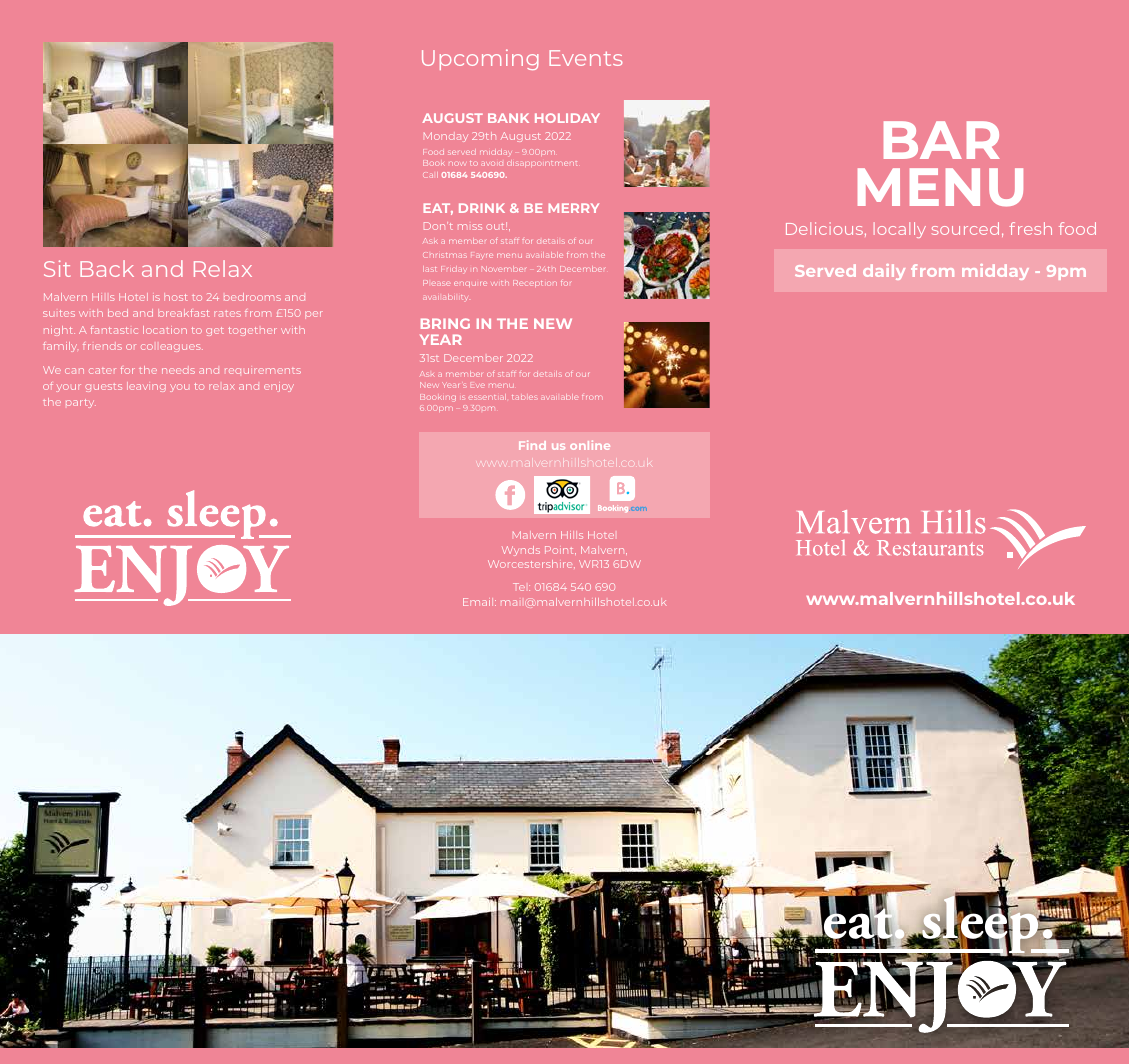 The width and height of the screenshot is (1129, 1064). Describe the element at coordinates (480, 59) in the screenshot. I see `Upcoming` at that location.
